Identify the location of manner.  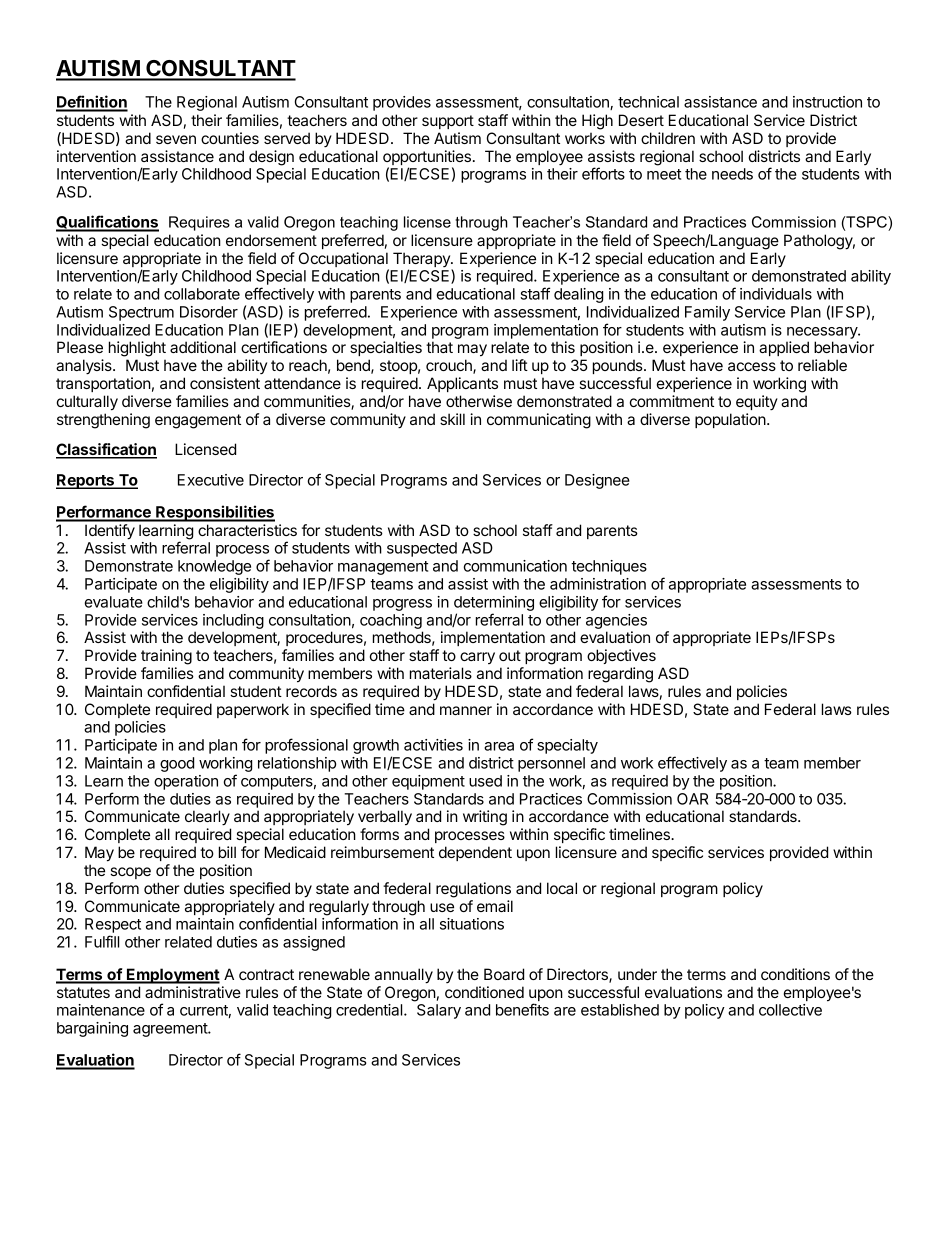
(466, 710).
